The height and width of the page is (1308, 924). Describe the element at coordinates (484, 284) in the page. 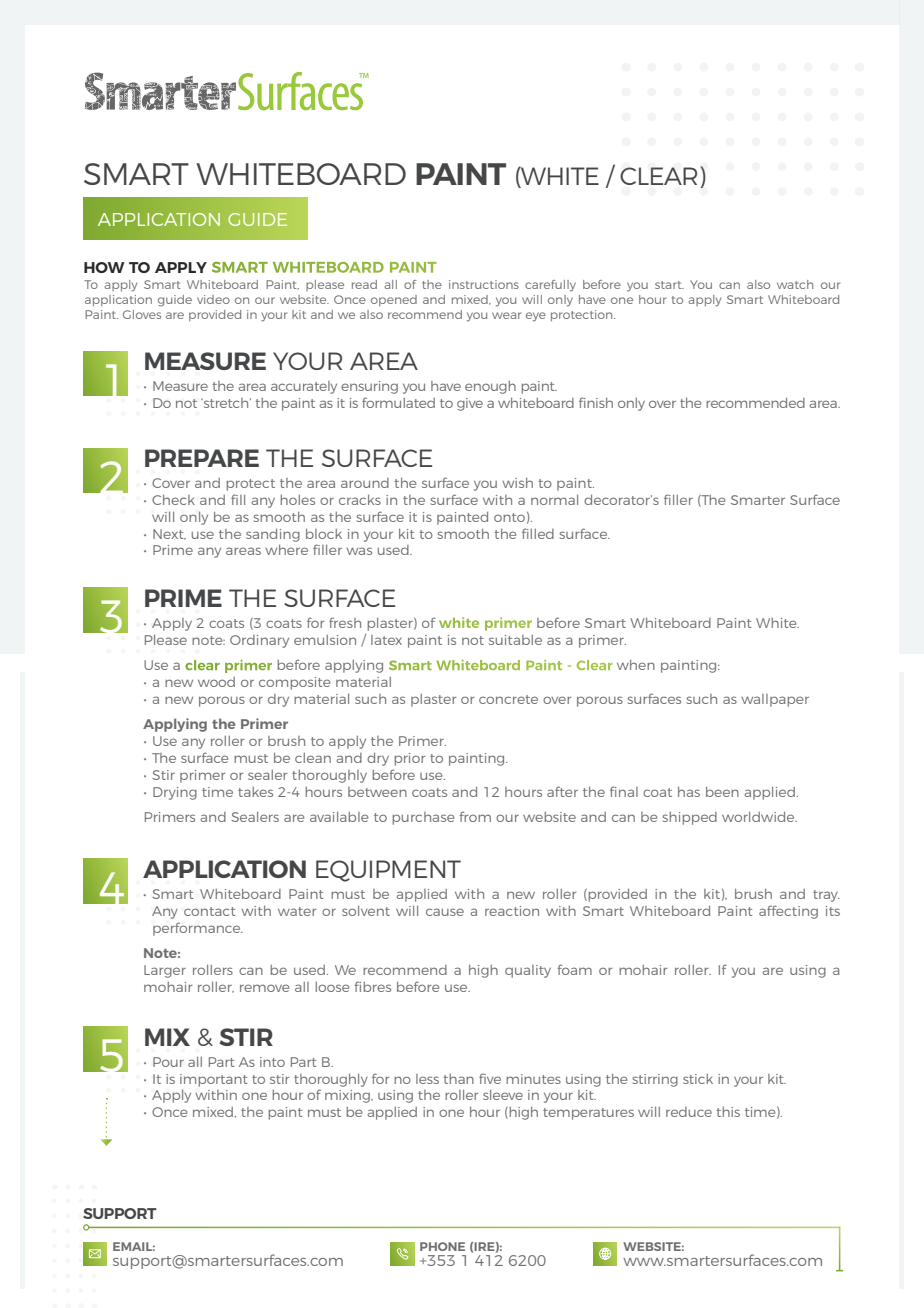

I see `instructions` at that location.
